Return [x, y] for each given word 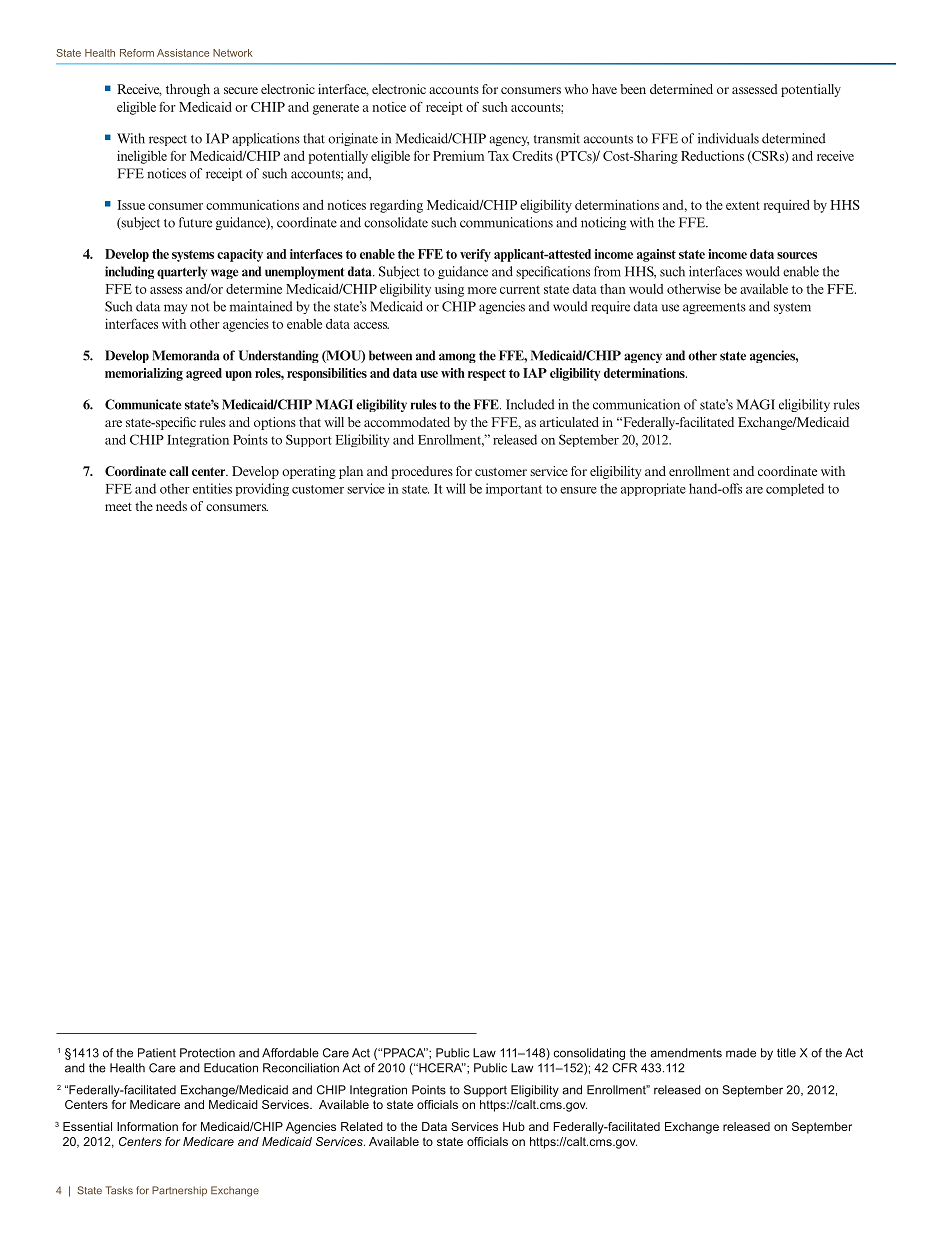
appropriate [653, 489]
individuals [728, 138]
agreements [714, 308]
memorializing [144, 374]
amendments [686, 1053]
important [514, 489]
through [188, 90]
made [741, 1053]
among [457, 358]
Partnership [179, 1191]
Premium [458, 155]
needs [171, 506]
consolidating [589, 1054]
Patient [157, 1053]
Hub [514, 1126]
